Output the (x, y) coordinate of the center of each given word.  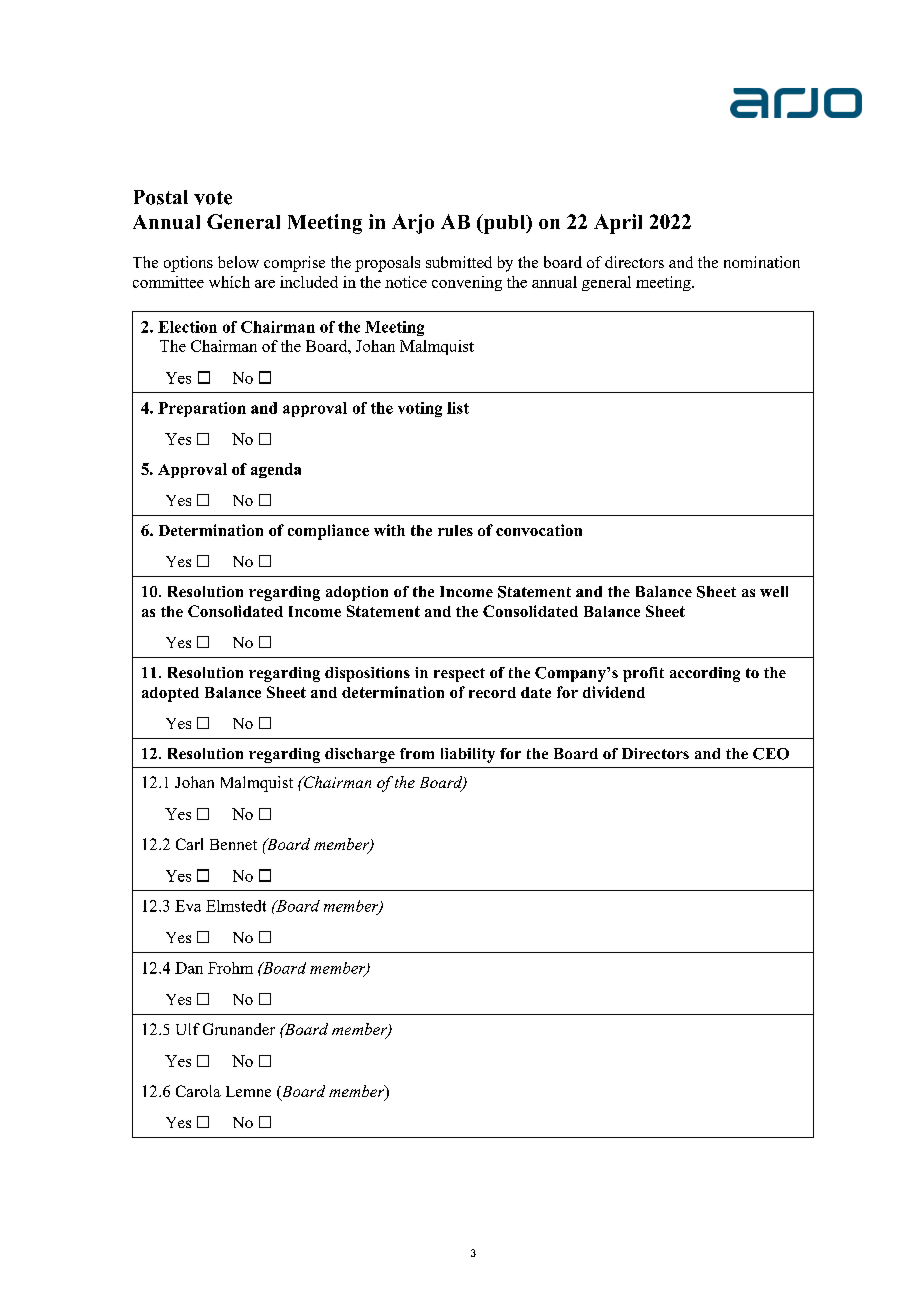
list (458, 408)
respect (459, 675)
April (618, 224)
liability (468, 755)
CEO (771, 754)
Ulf (188, 1029)
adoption (357, 593)
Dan (189, 968)
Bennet (233, 844)
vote (213, 198)
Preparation (202, 409)
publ (504, 224)
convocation (539, 530)
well (774, 591)
